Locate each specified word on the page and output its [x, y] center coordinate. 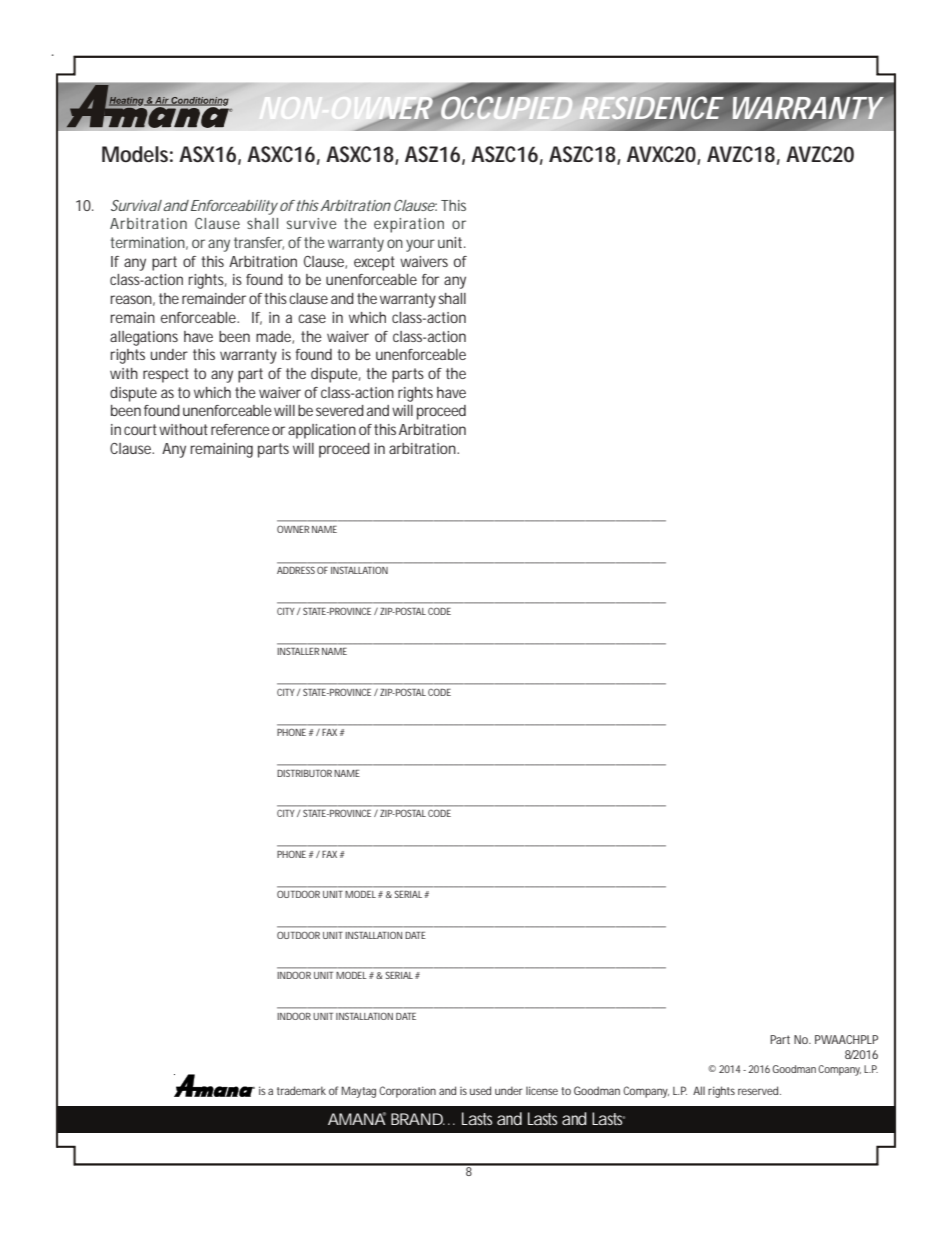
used [480, 1090]
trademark [301, 1090]
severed [340, 410]
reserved [759, 1090]
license [542, 1090]
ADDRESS [296, 570]
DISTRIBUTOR [304, 773]
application [322, 431]
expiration [409, 225]
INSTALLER [298, 651]
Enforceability [234, 207]
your [420, 245]
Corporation [407, 1092]
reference [240, 429]
